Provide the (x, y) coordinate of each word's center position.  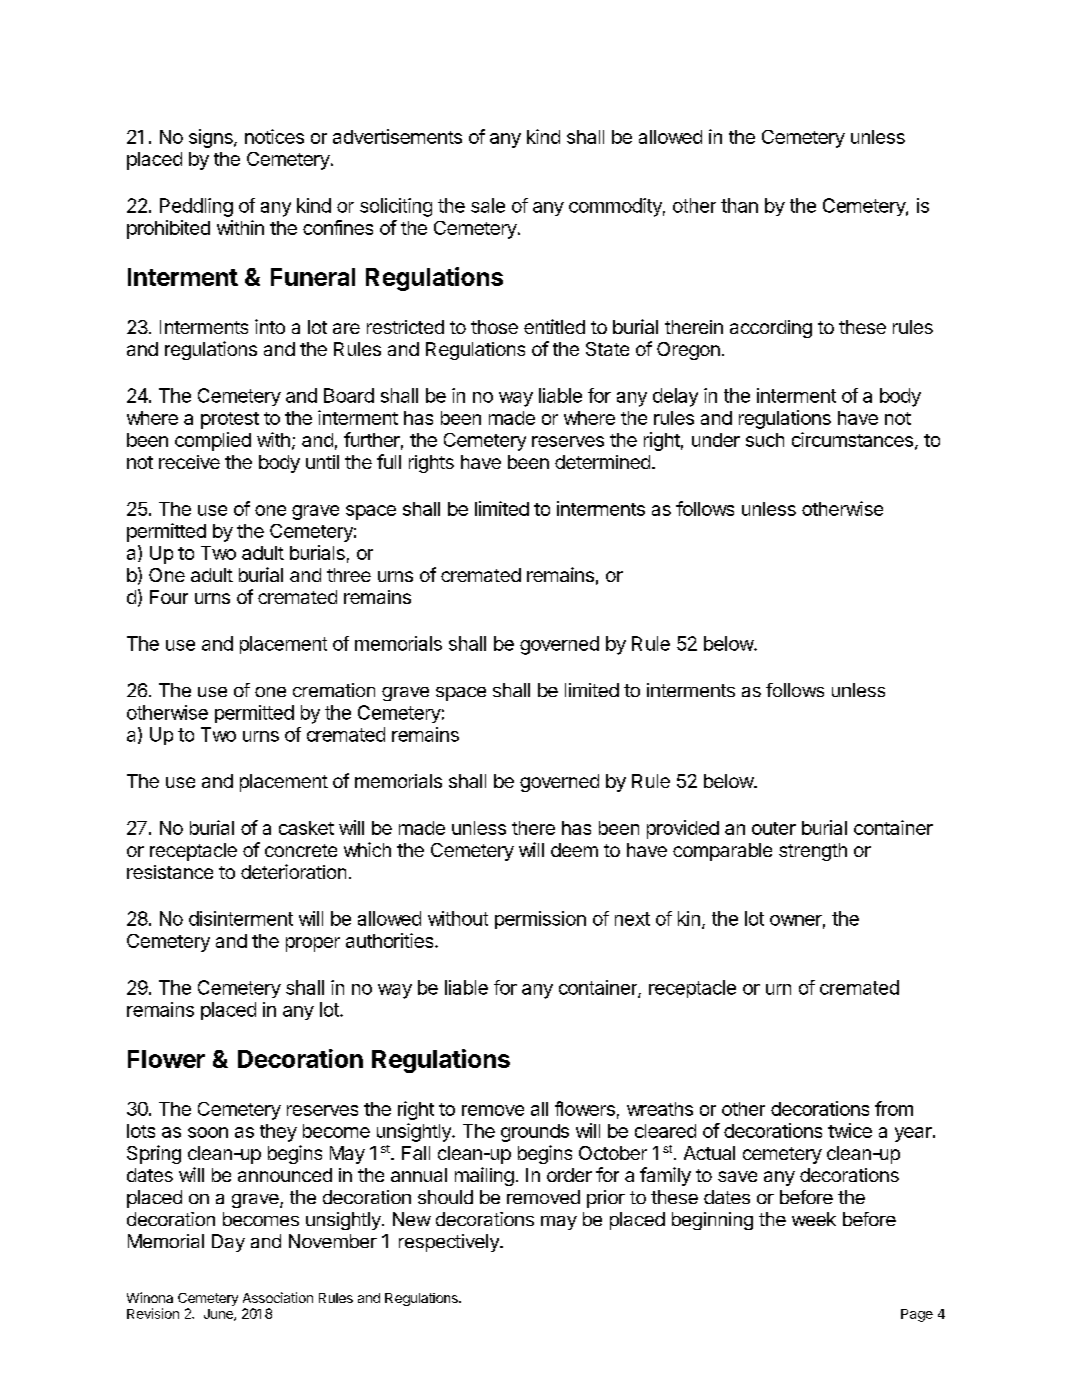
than (739, 205)
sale (488, 205)
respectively (450, 1243)
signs (212, 138)
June (219, 1315)
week (814, 1219)
